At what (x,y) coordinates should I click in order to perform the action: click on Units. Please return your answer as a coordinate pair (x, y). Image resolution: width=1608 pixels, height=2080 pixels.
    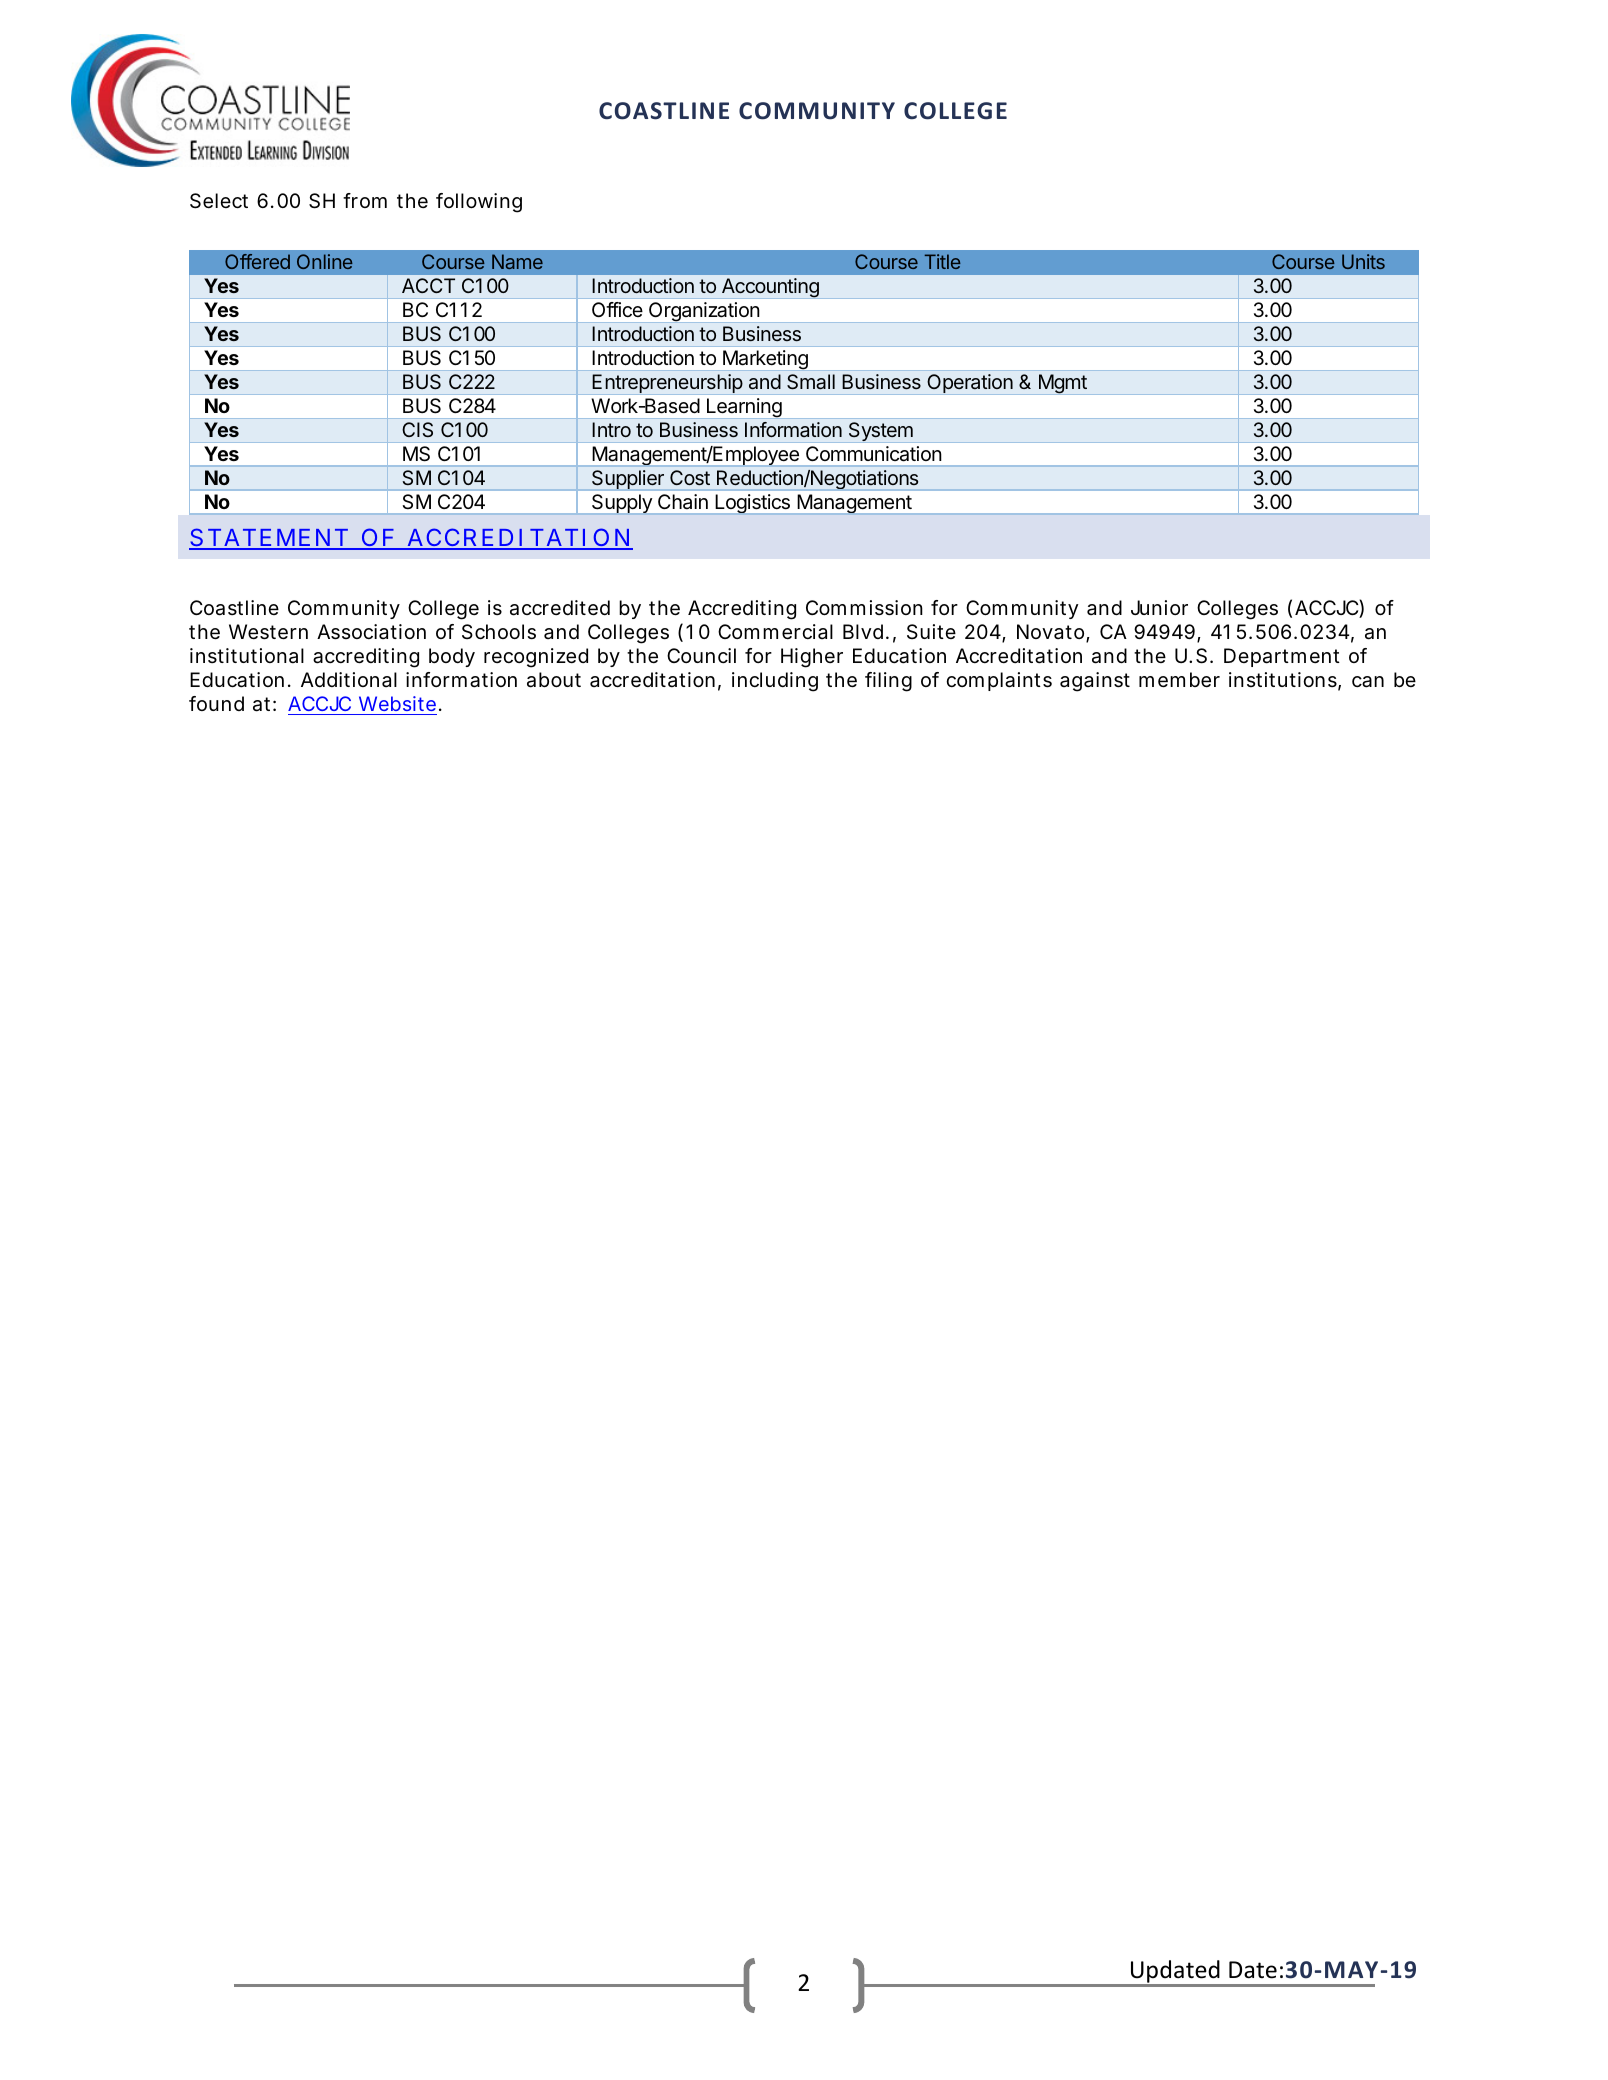
    Looking at the image, I should click on (1363, 261).
